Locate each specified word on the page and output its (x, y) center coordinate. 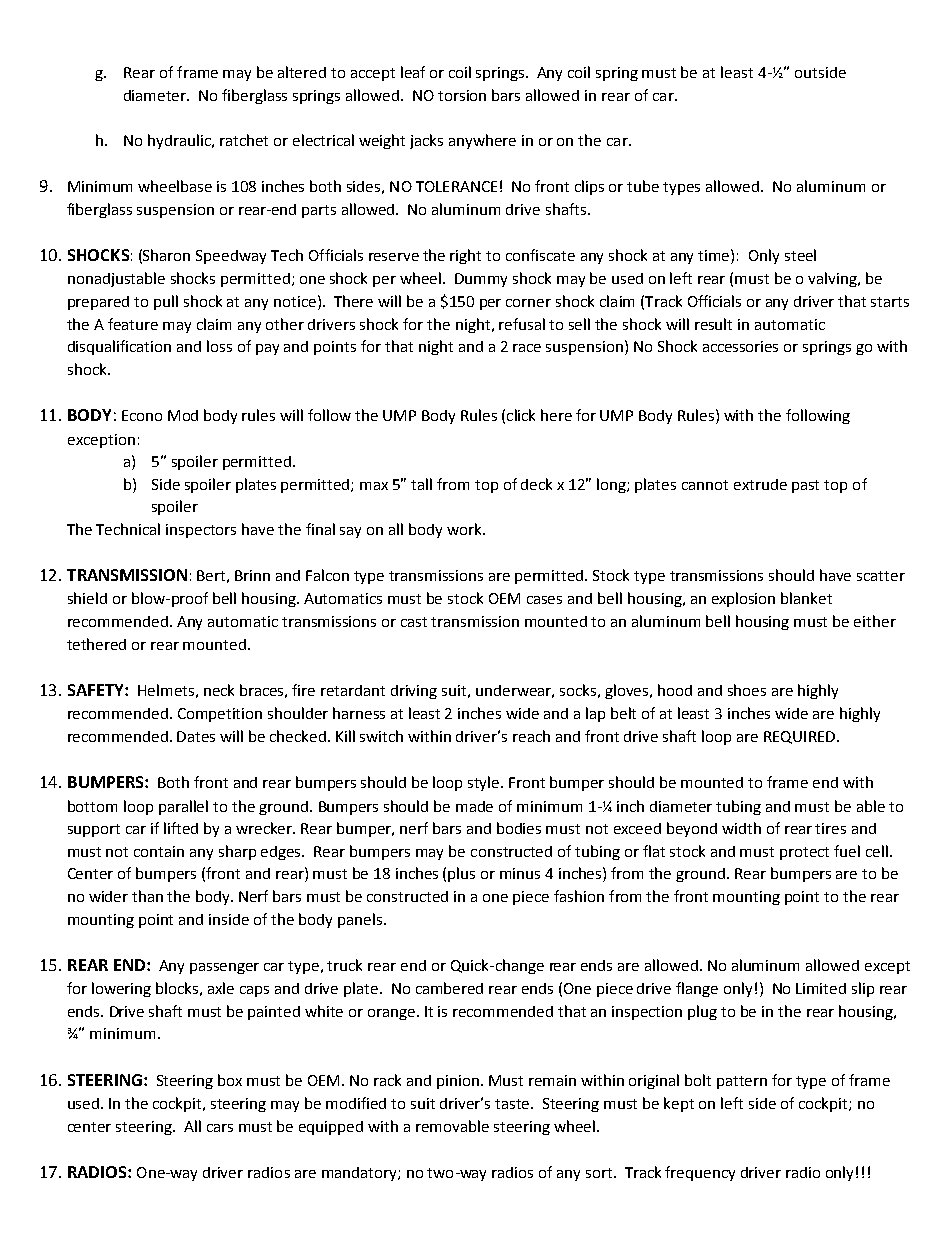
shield (87, 598)
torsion (462, 95)
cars (220, 1128)
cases (544, 600)
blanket (806, 598)
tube (643, 186)
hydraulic (180, 141)
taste (513, 1104)
